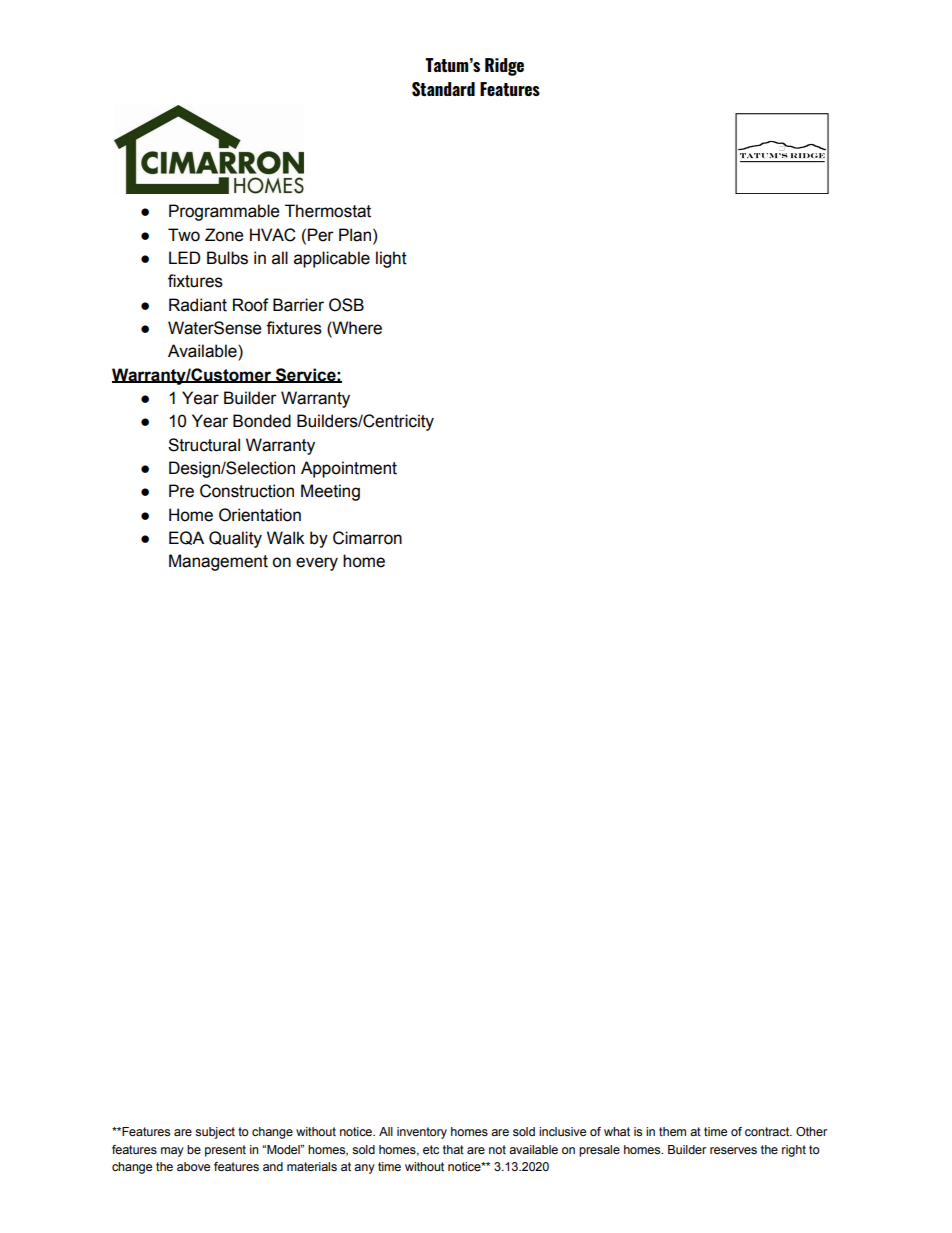 Image resolution: width=952 pixels, height=1233 pixels. Describe the element at coordinates (225, 1151) in the image. I see `present` at that location.
